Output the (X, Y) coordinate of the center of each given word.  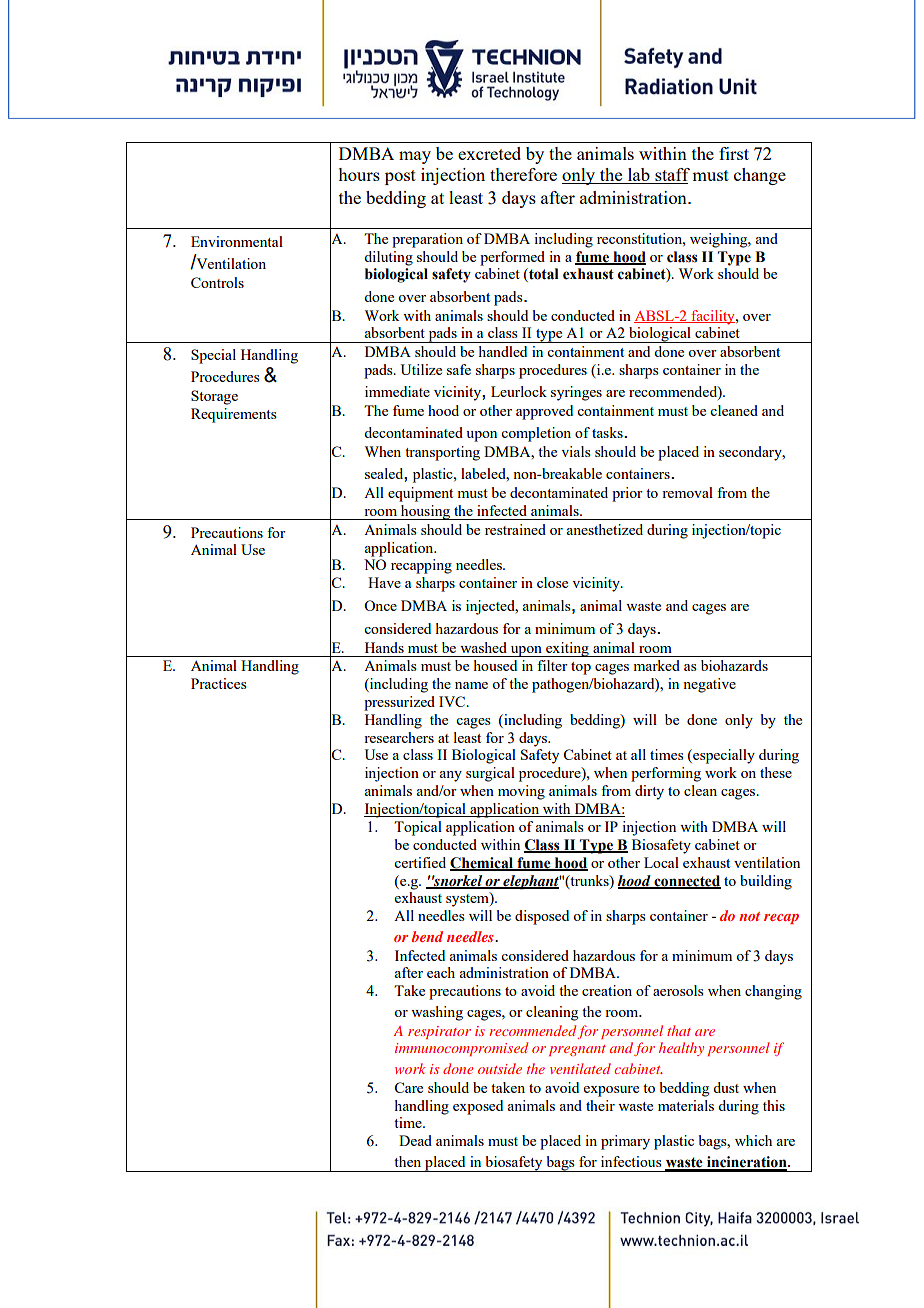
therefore (523, 174)
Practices (219, 683)
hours (359, 174)
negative (709, 685)
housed (495, 665)
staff (671, 176)
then (407, 1161)
